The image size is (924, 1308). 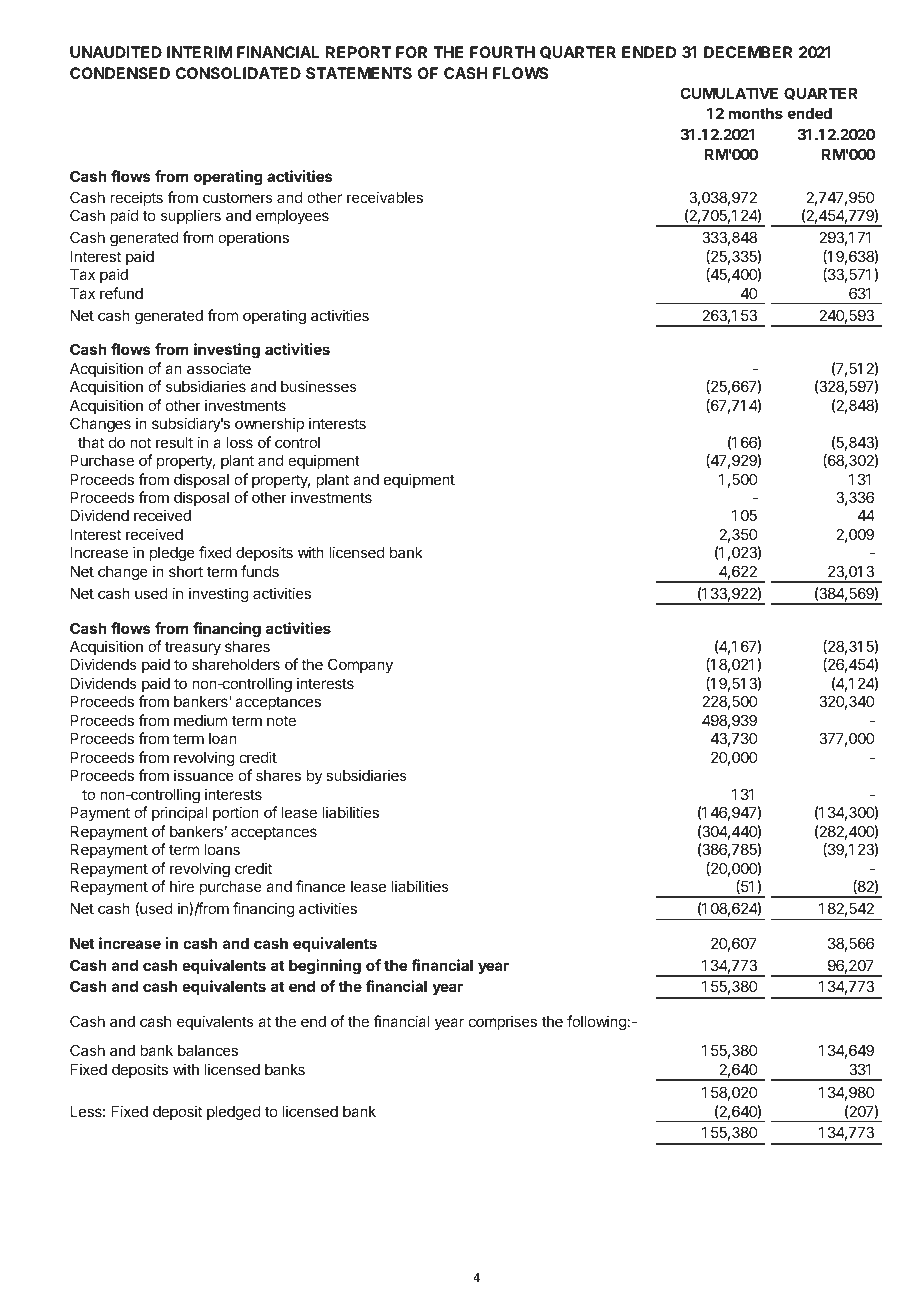 I want to click on beginning, so click(x=325, y=967).
